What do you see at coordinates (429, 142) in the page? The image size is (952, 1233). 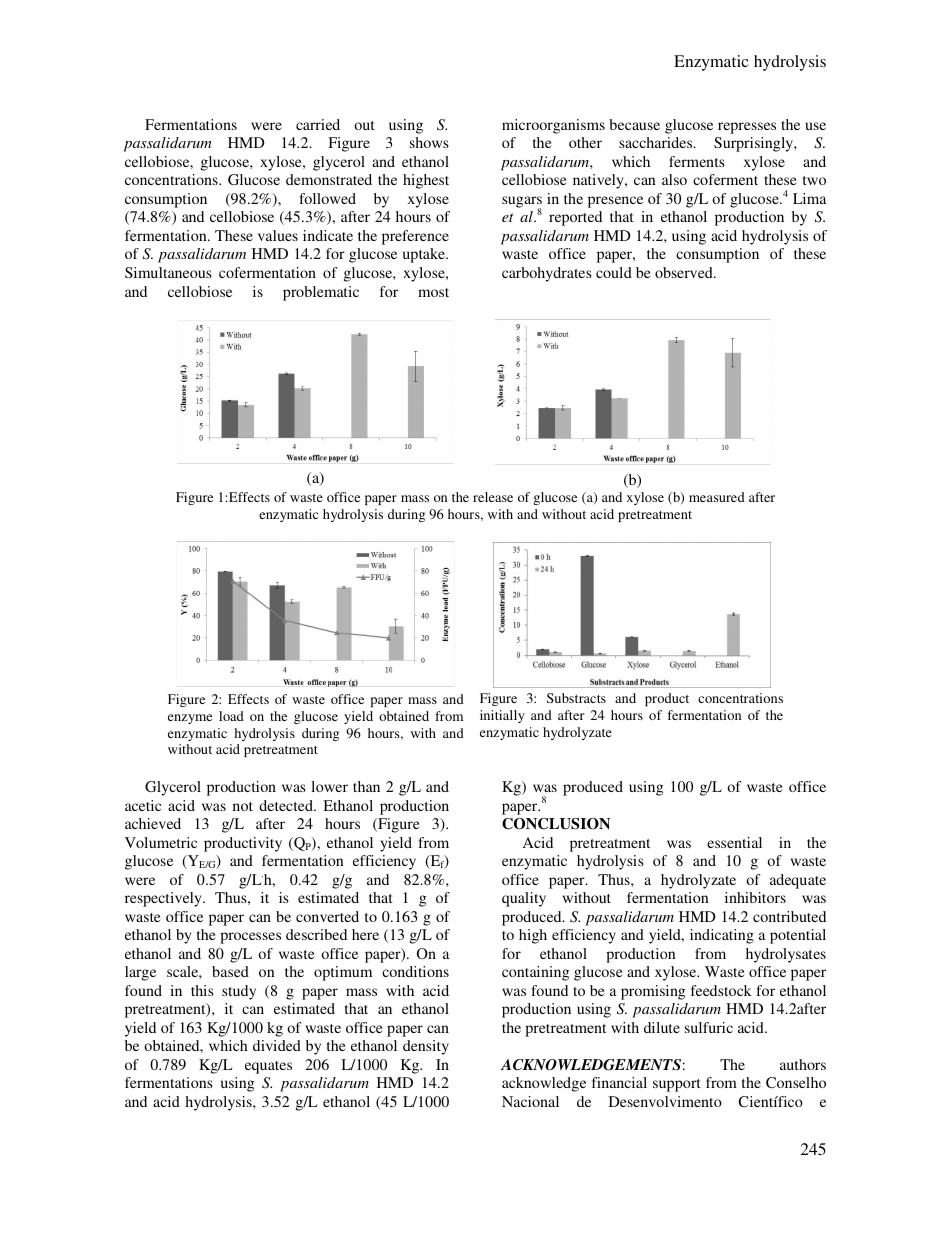 I see `shows` at bounding box center [429, 142].
